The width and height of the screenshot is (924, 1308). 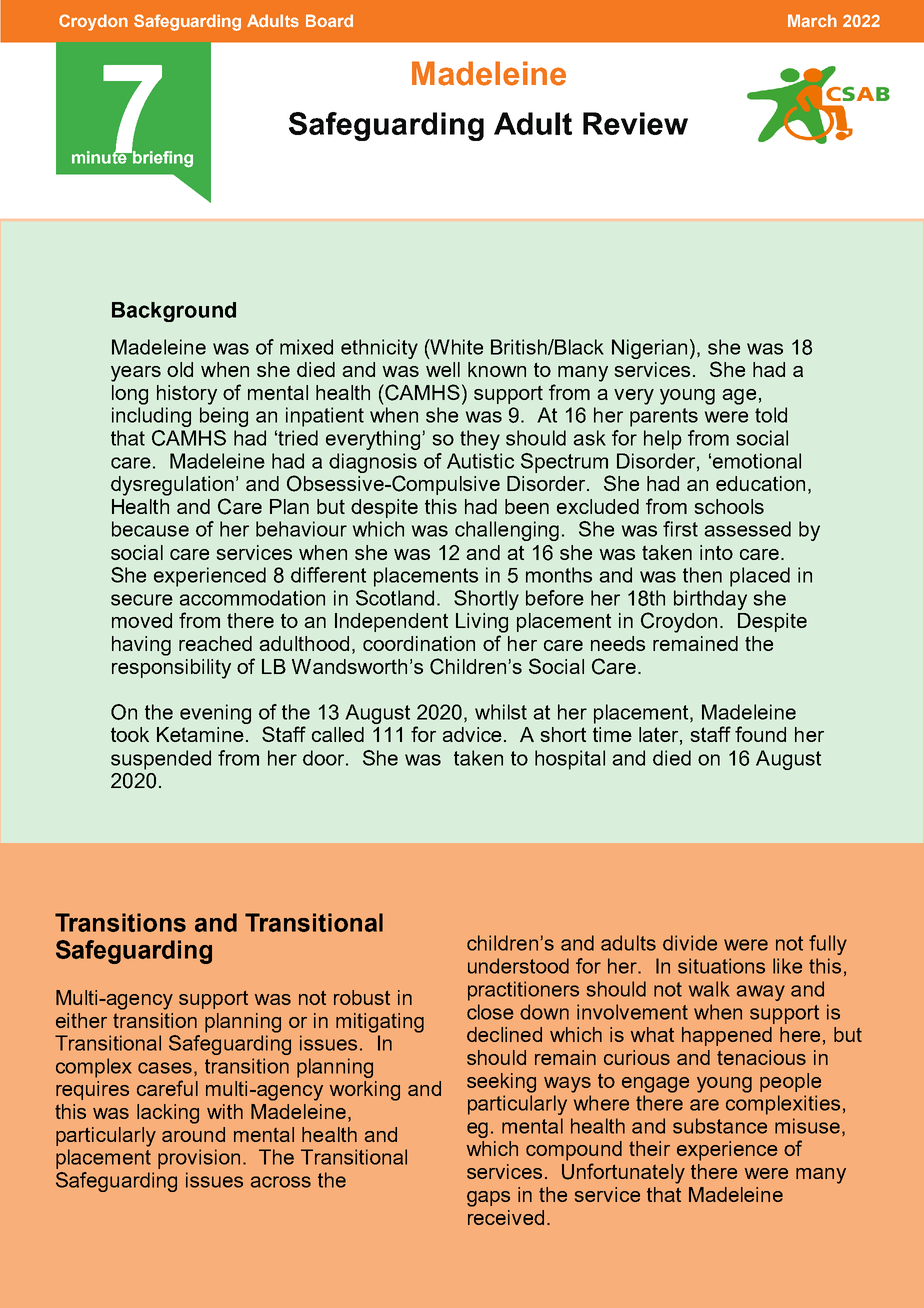 I want to click on Review, so click(x=635, y=123).
